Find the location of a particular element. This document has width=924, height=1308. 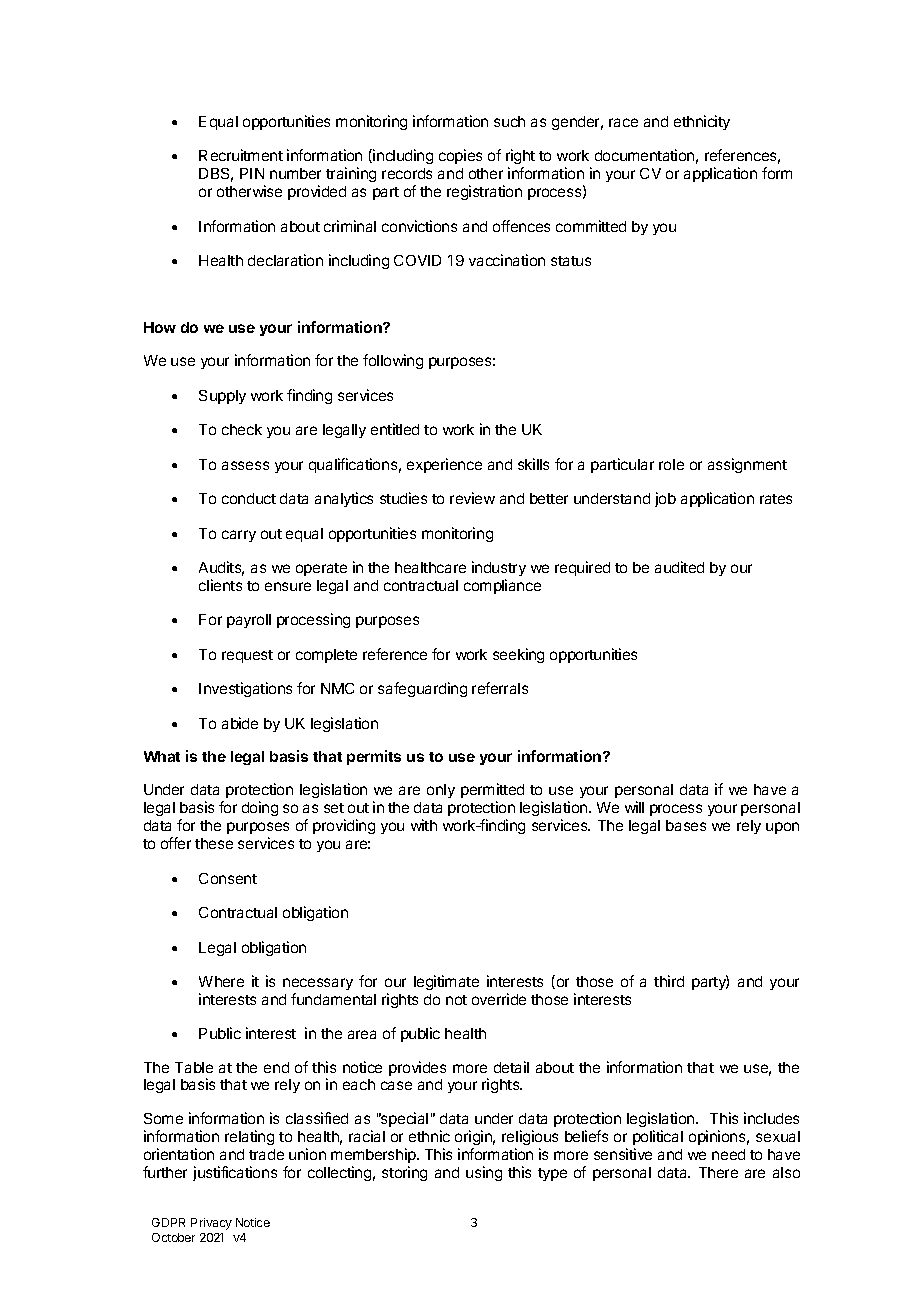

There is located at coordinates (718, 1172).
